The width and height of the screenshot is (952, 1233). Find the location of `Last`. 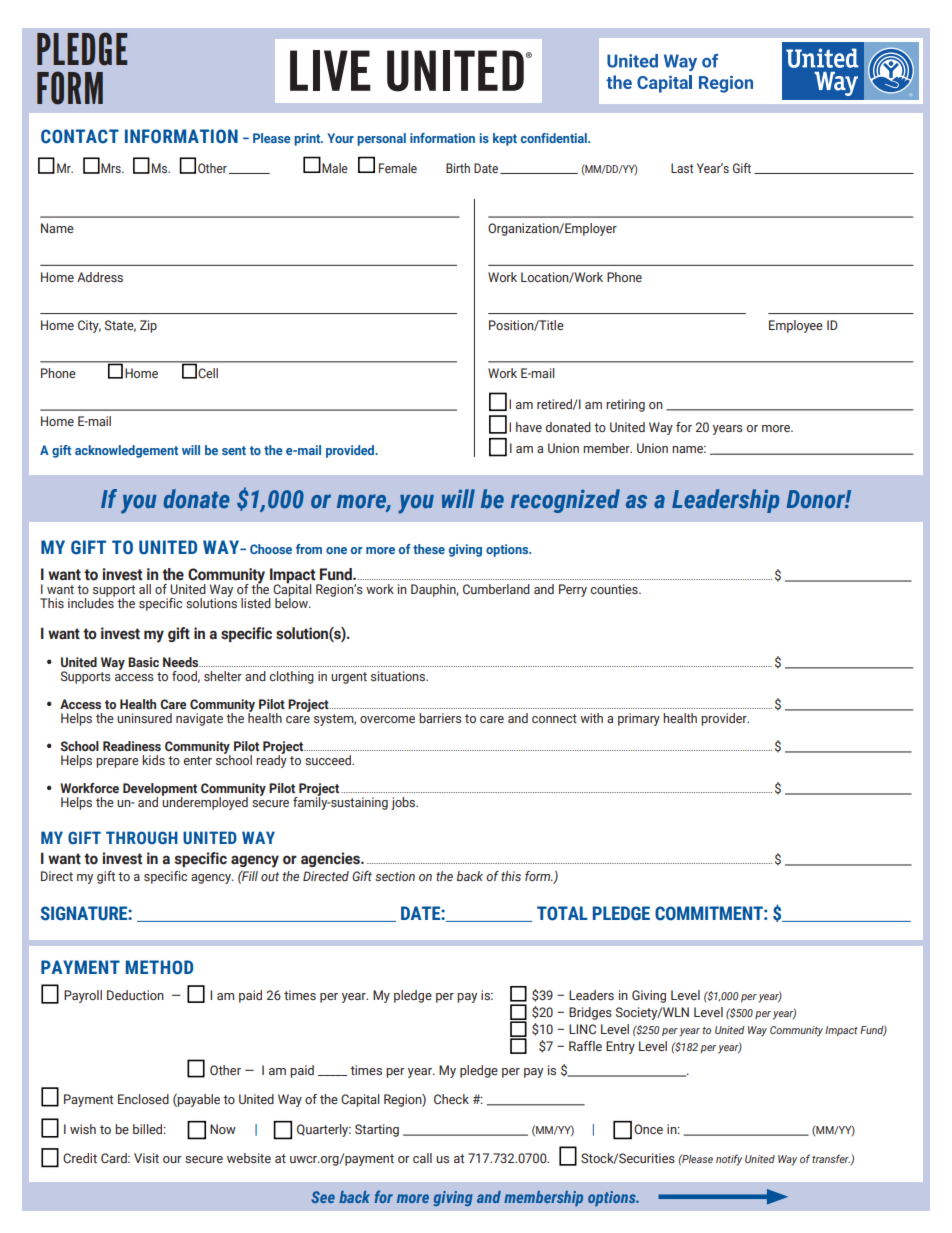

Last is located at coordinates (682, 168).
